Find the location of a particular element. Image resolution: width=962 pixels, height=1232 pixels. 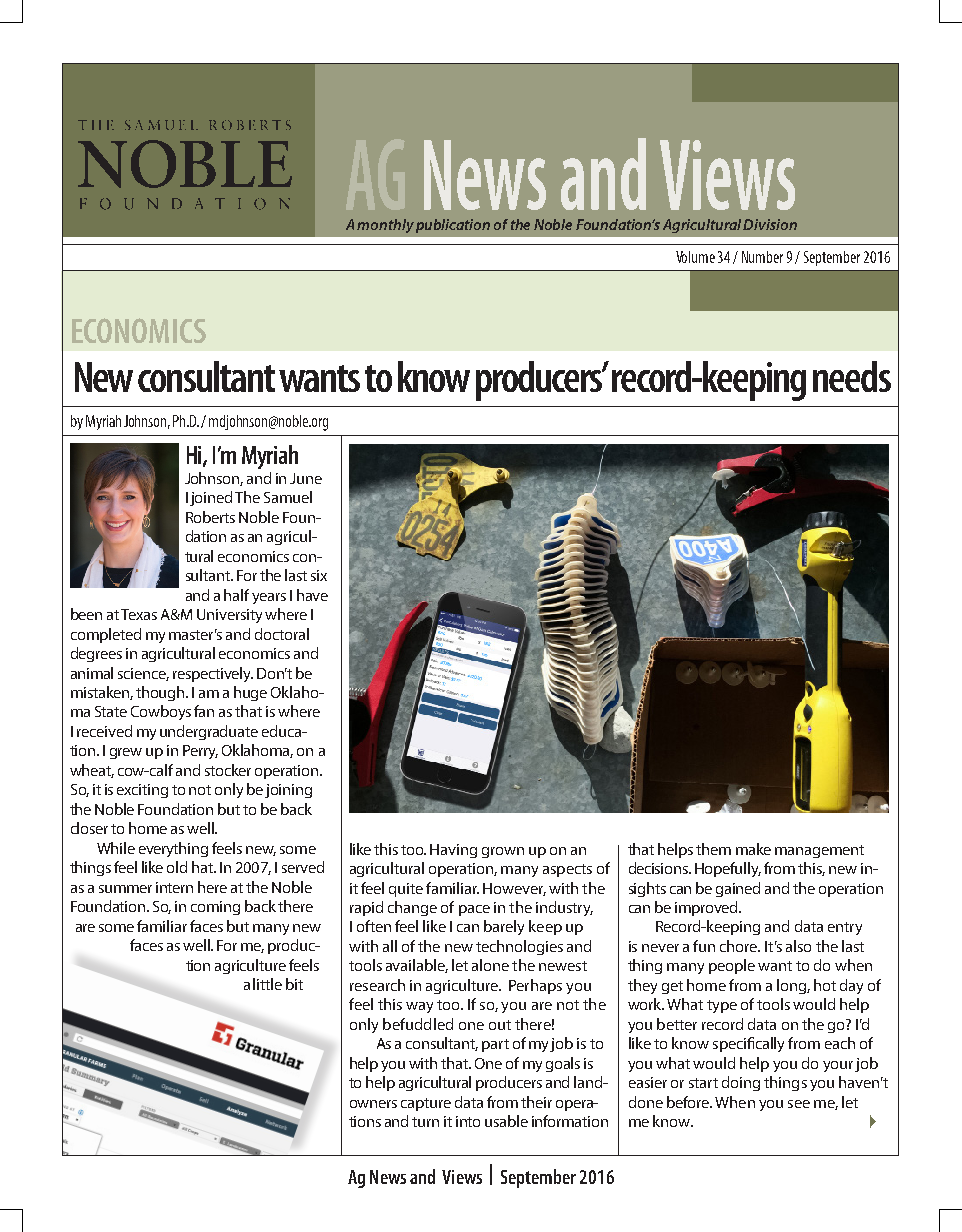

little is located at coordinates (267, 984).
